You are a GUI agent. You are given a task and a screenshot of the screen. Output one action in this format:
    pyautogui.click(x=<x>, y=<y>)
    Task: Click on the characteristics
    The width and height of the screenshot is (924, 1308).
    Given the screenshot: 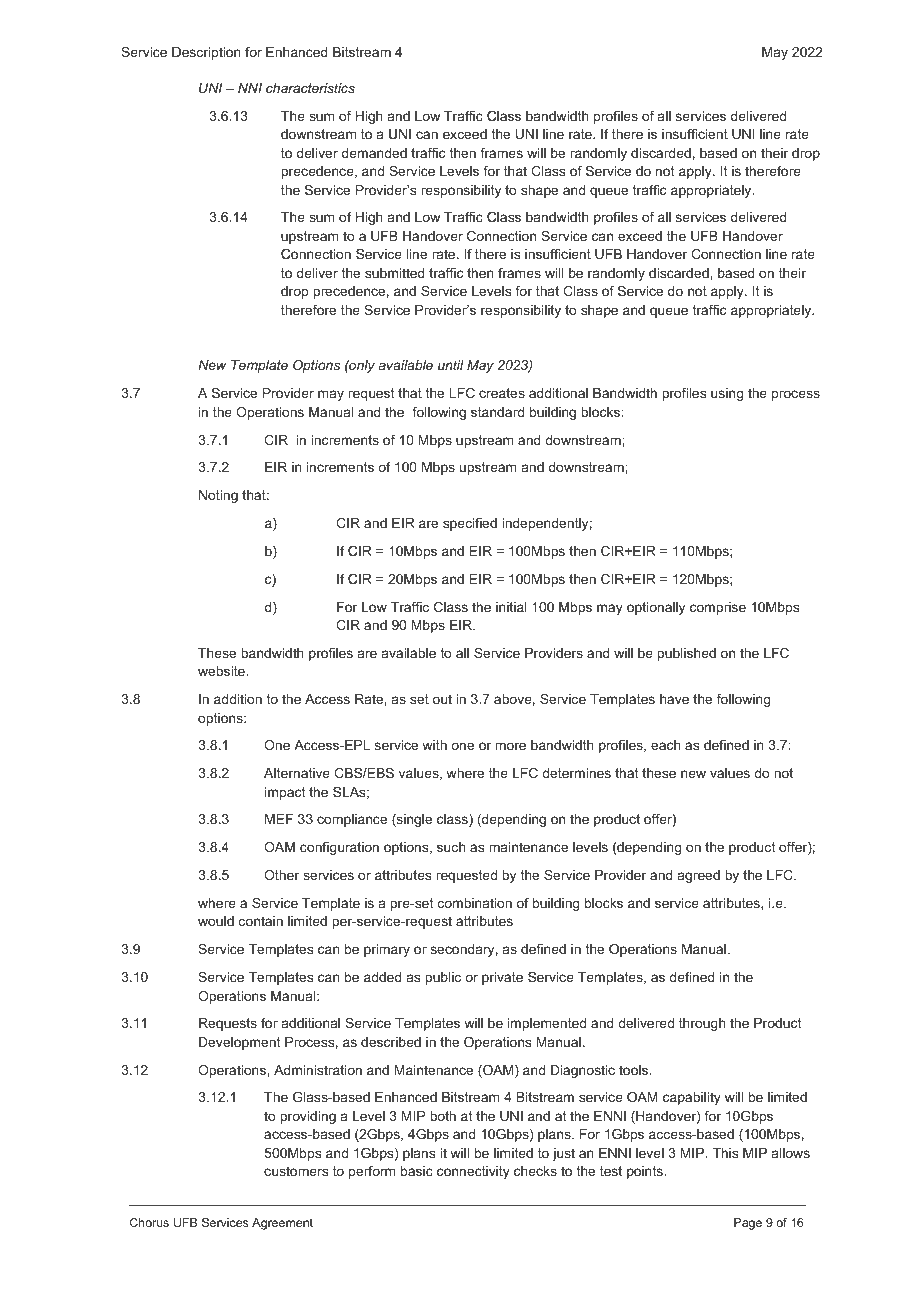 What is the action you would take?
    pyautogui.click(x=310, y=88)
